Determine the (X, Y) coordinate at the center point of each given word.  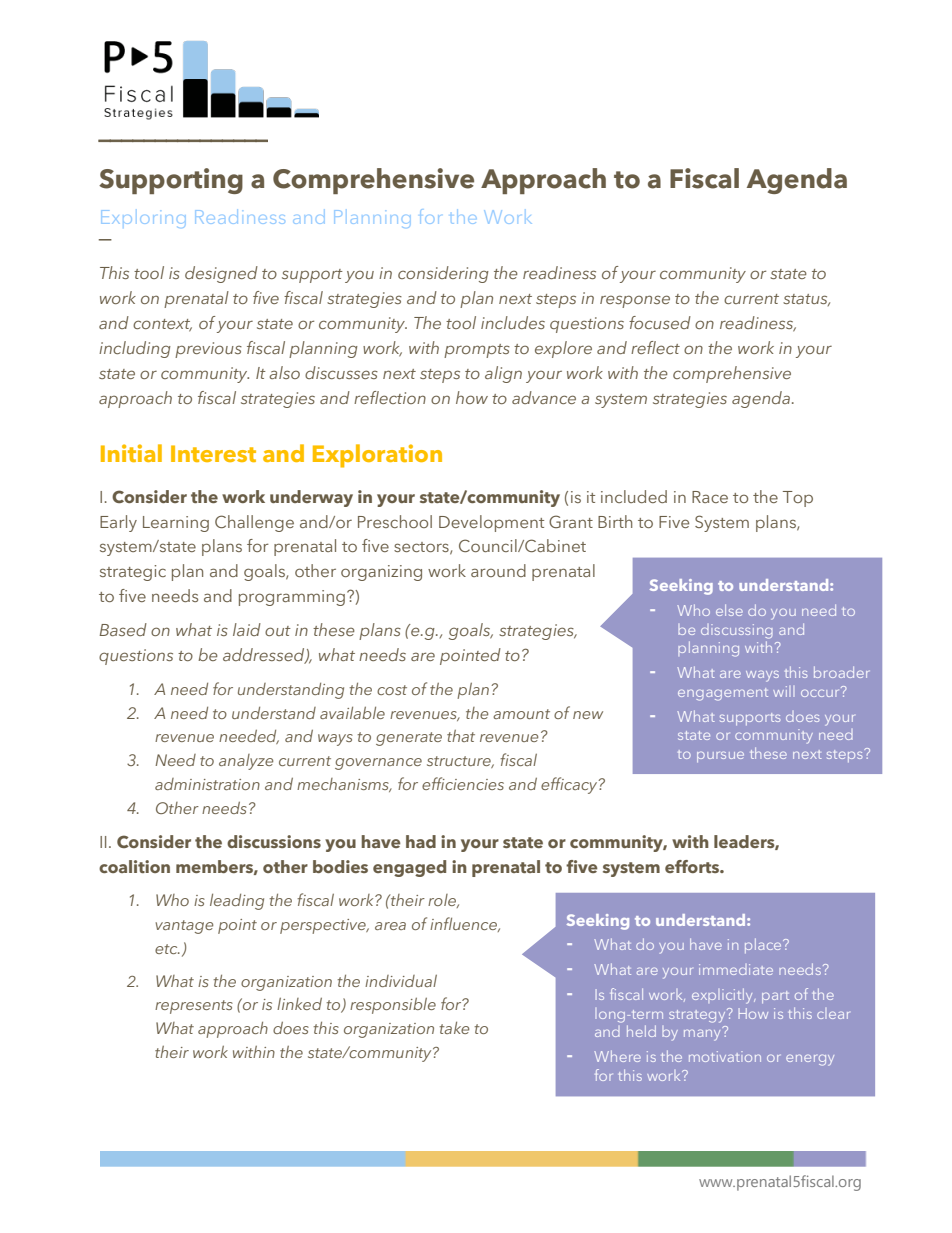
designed (221, 274)
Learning (176, 524)
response (635, 301)
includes (513, 322)
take (454, 1028)
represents (194, 1007)
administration (207, 784)
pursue (720, 756)
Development (491, 523)
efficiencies (463, 783)
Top (798, 499)
